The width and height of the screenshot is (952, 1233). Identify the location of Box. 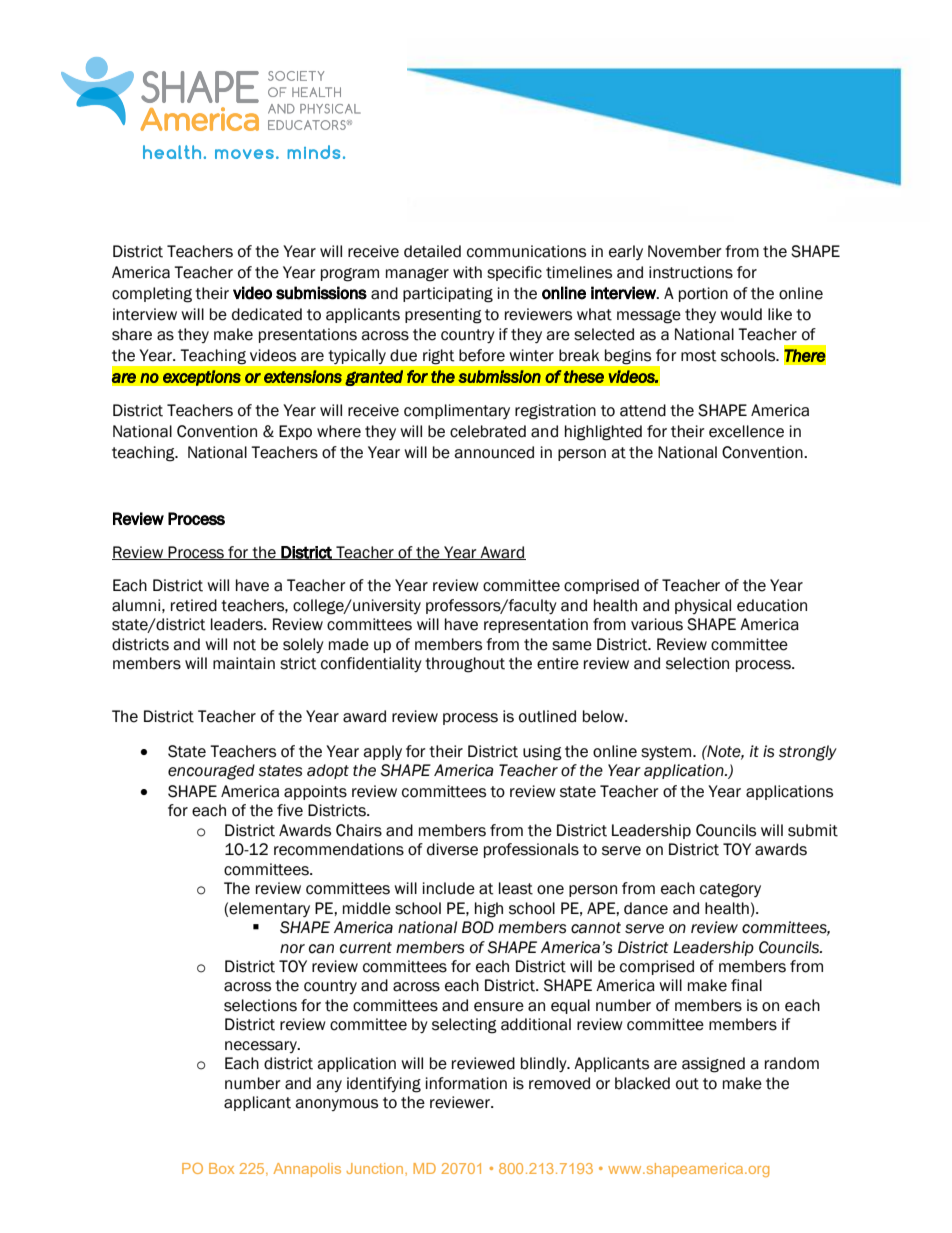
(221, 1168).
